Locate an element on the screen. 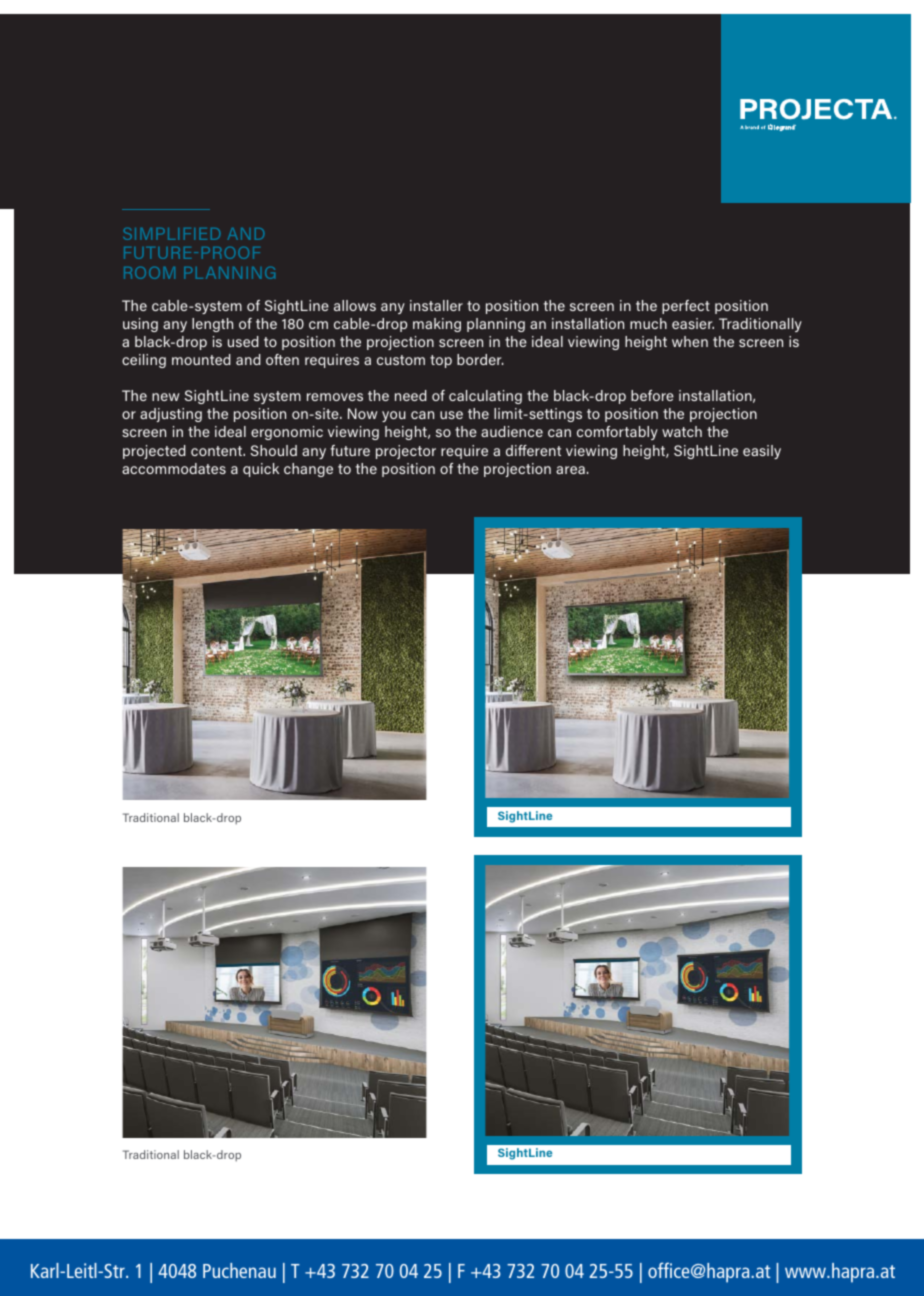 The width and height of the screenshot is (924, 1296). SIMPLIFIED is located at coordinates (172, 234).
